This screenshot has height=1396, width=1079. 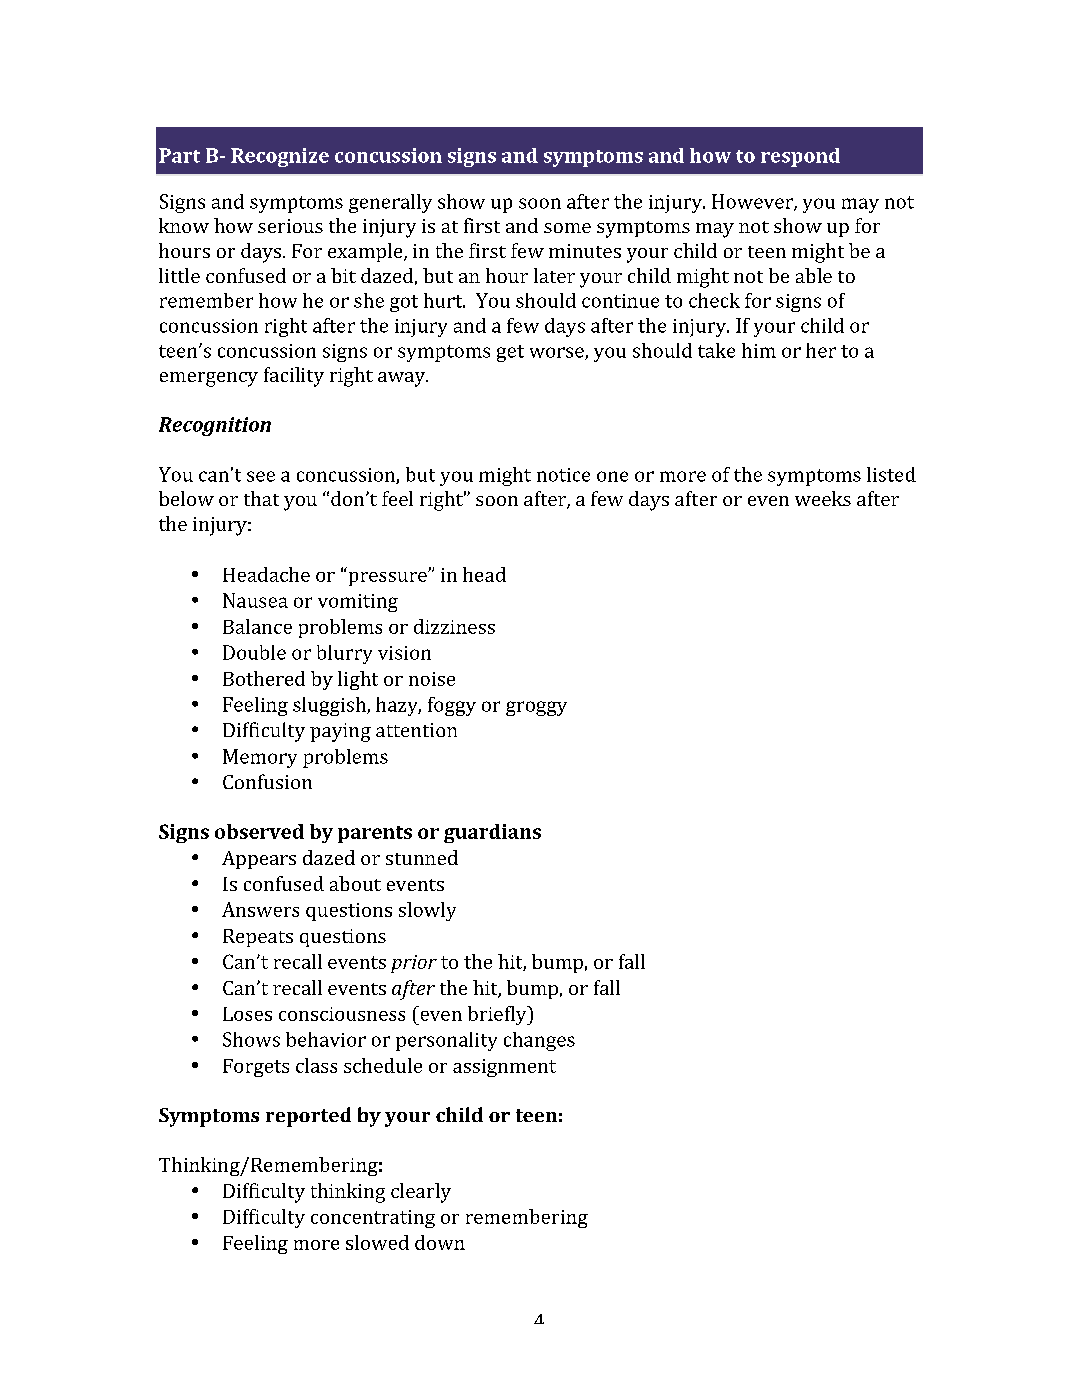 I want to click on respond, so click(x=800, y=157).
